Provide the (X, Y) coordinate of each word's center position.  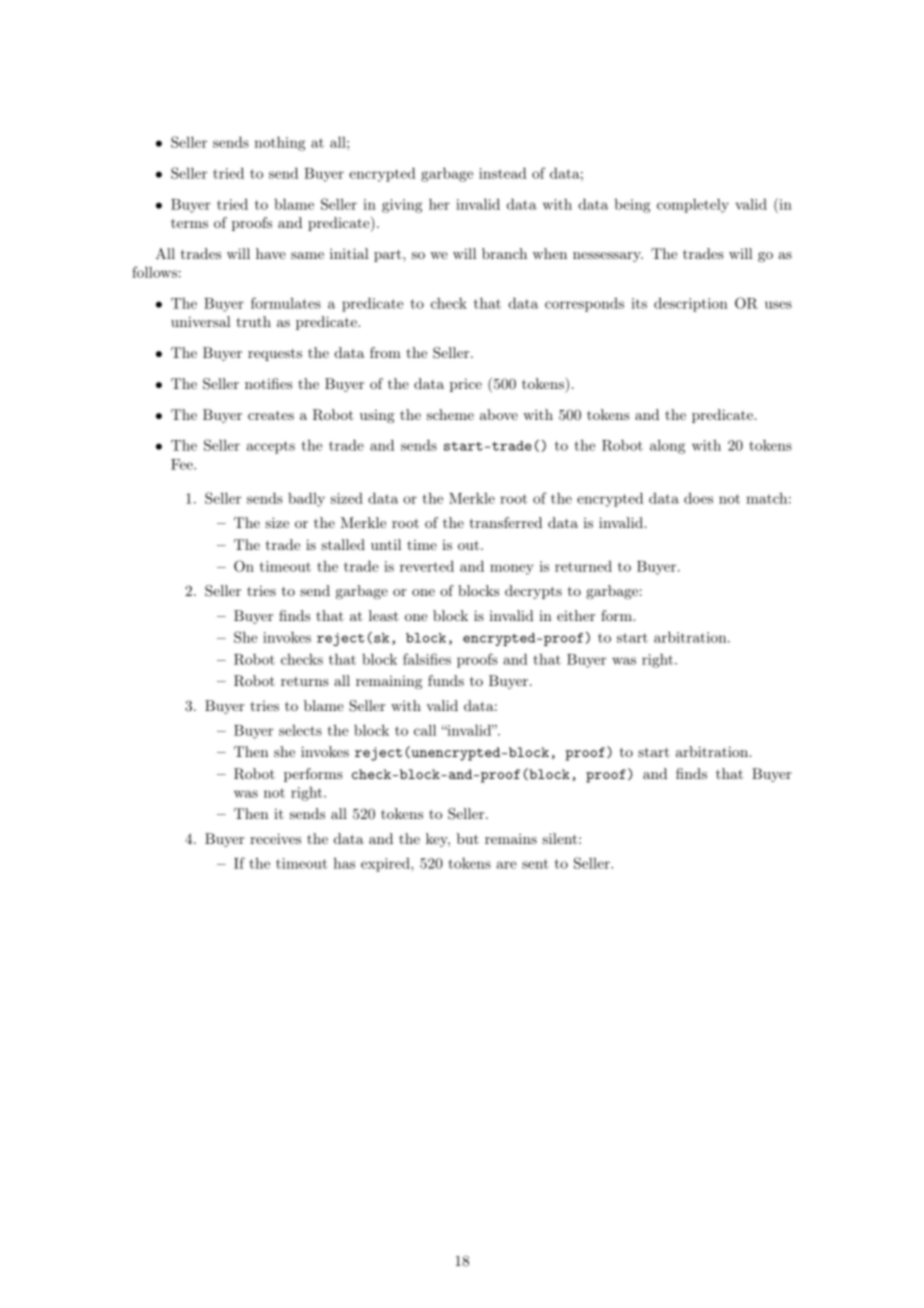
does (698, 498)
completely (693, 206)
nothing (280, 143)
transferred (505, 522)
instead (503, 173)
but (468, 838)
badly (306, 499)
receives (275, 838)
